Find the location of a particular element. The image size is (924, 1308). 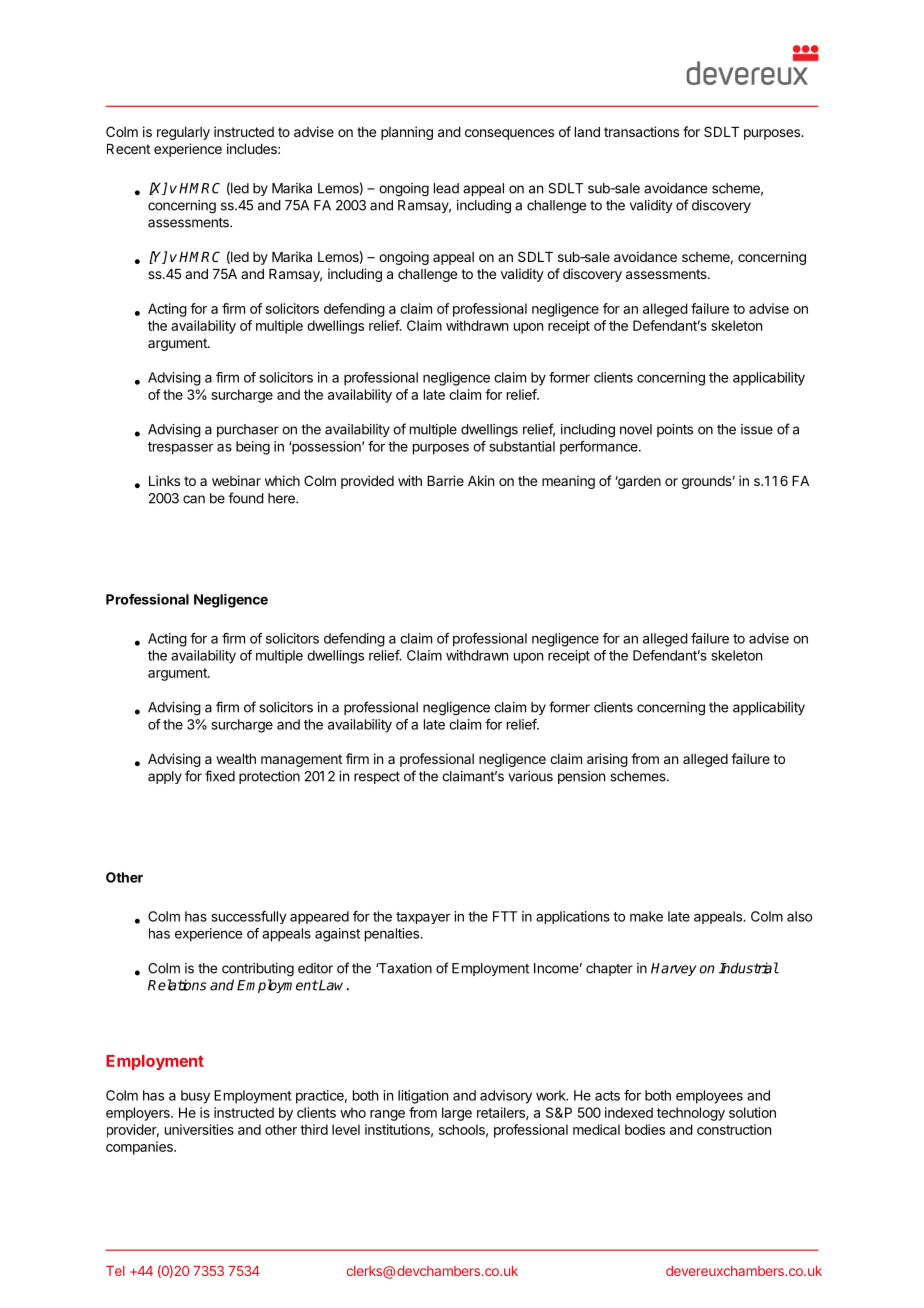

Barrie is located at coordinates (445, 480).
